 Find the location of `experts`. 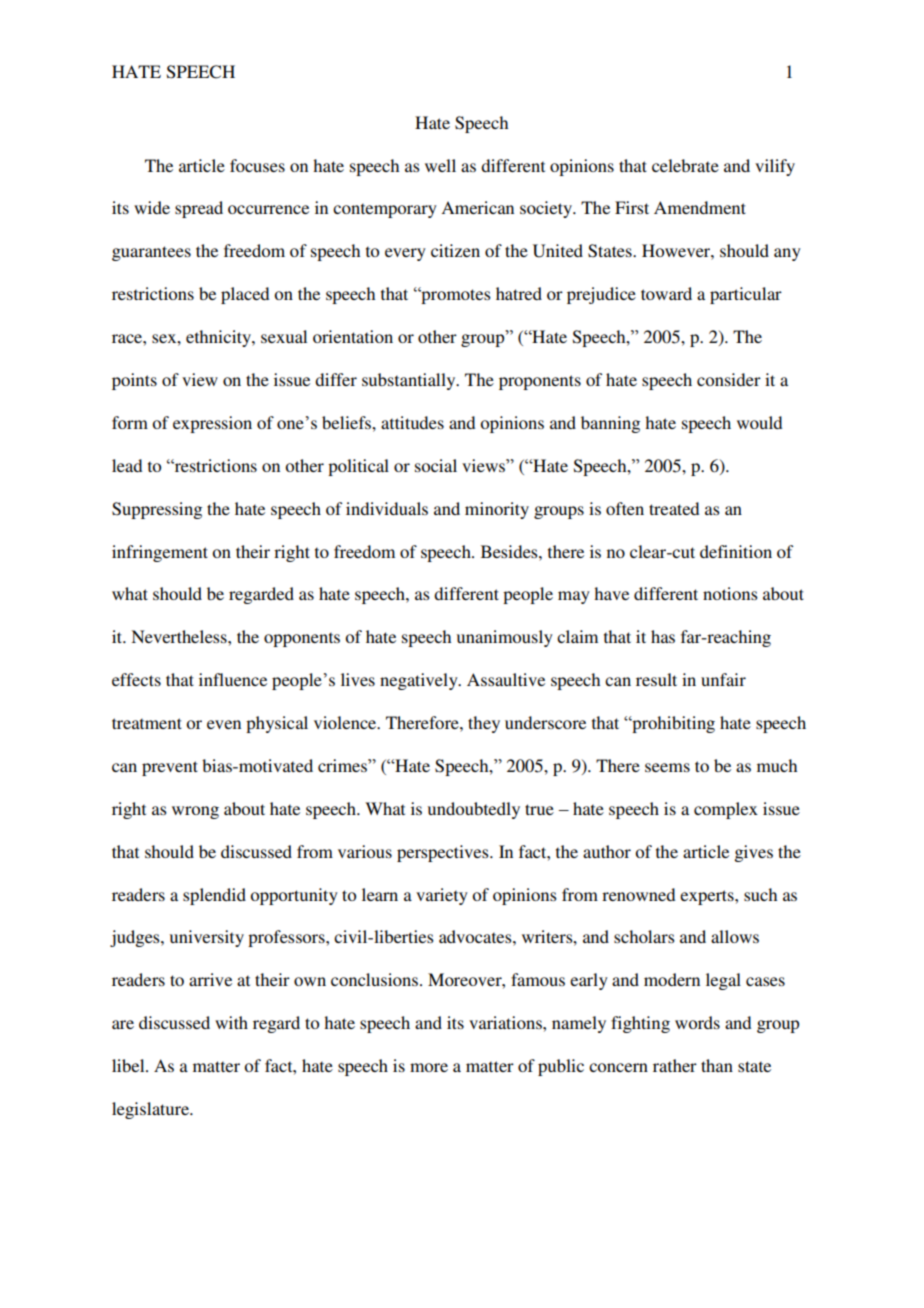

experts is located at coordinates (708, 897).
